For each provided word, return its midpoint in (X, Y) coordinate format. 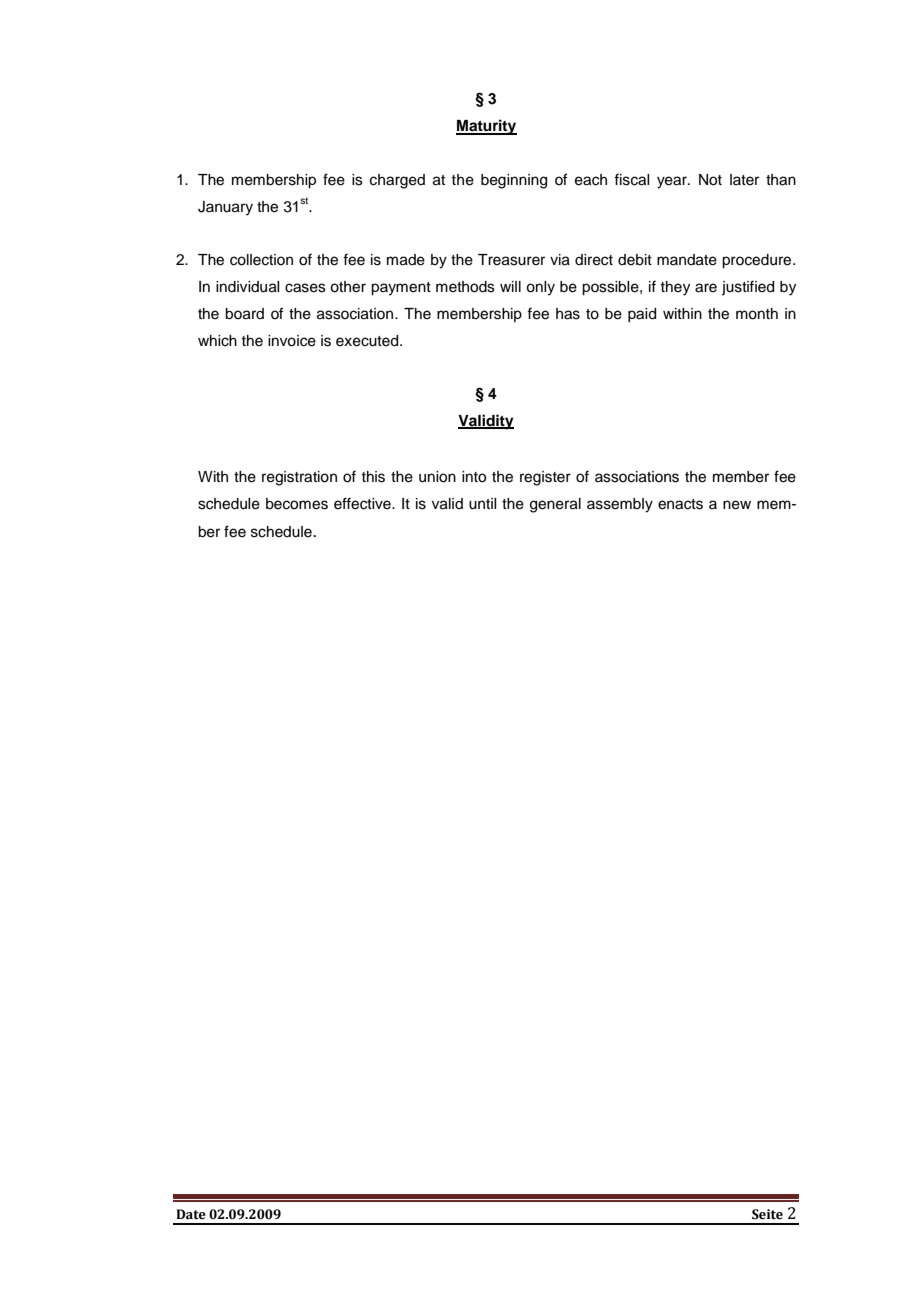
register (545, 478)
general (555, 505)
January (225, 208)
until (482, 504)
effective (363, 503)
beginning (514, 181)
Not (710, 180)
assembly (620, 505)
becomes (297, 504)
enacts (680, 504)
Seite (767, 1214)
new (737, 505)
